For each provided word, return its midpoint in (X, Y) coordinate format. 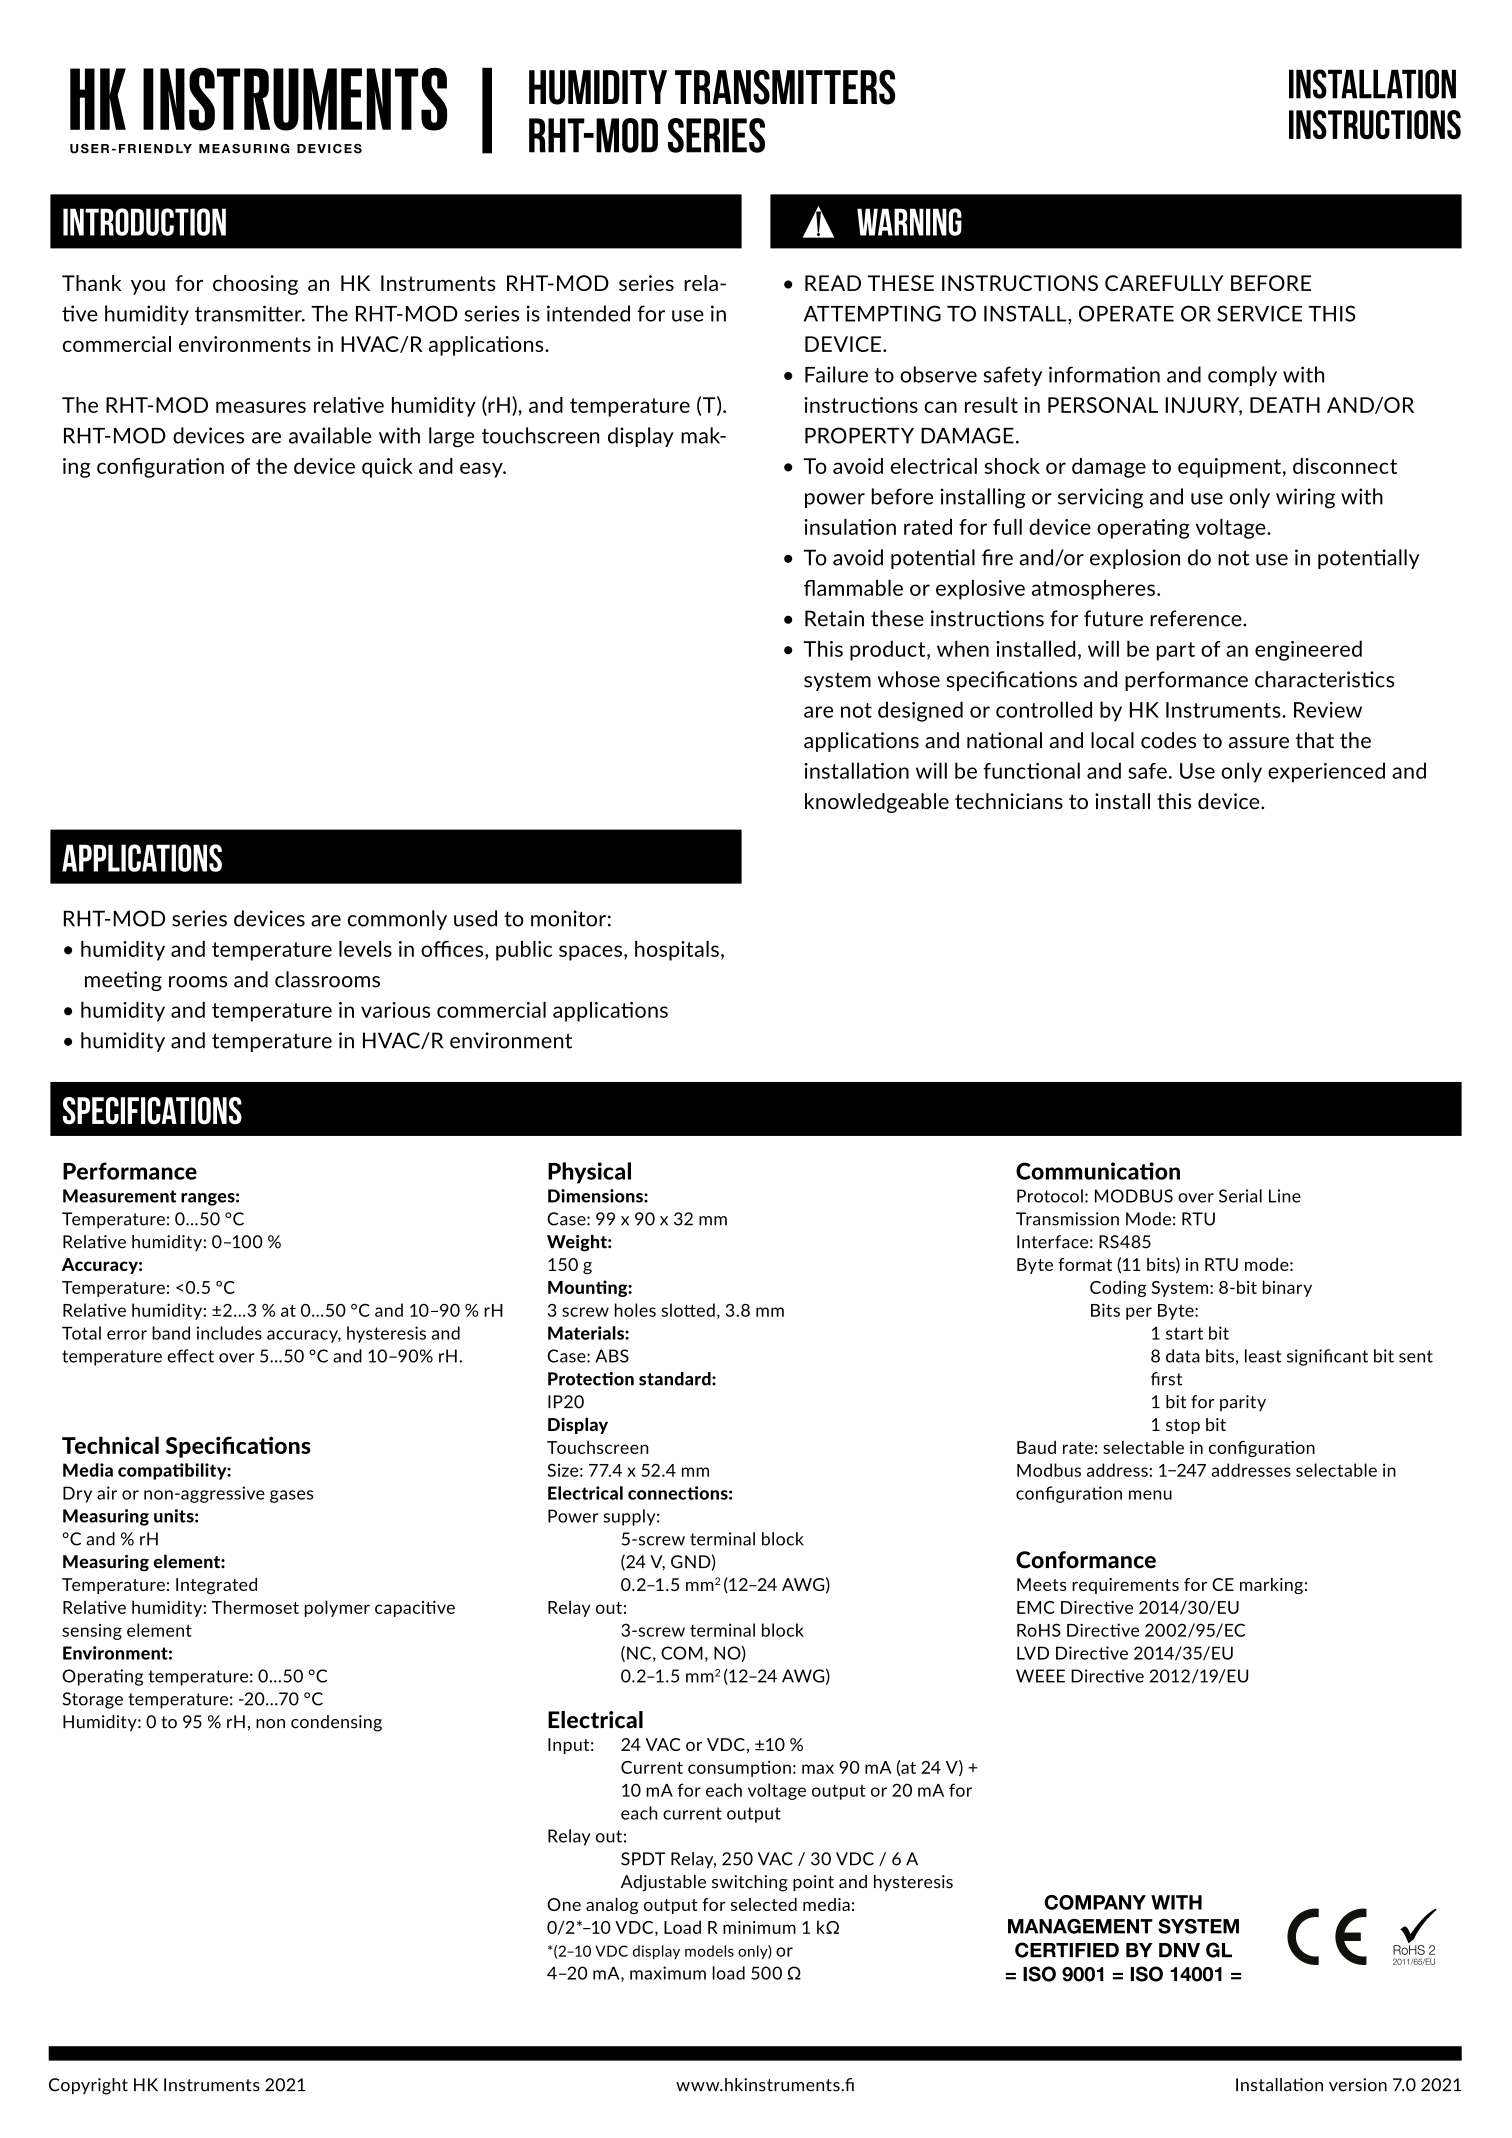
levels (365, 949)
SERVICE (1259, 313)
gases (291, 1496)
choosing (255, 285)
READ (833, 283)
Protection (591, 1379)
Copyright (88, 2086)
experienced (1326, 772)
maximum (668, 1973)
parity (1243, 1403)
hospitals (677, 951)
